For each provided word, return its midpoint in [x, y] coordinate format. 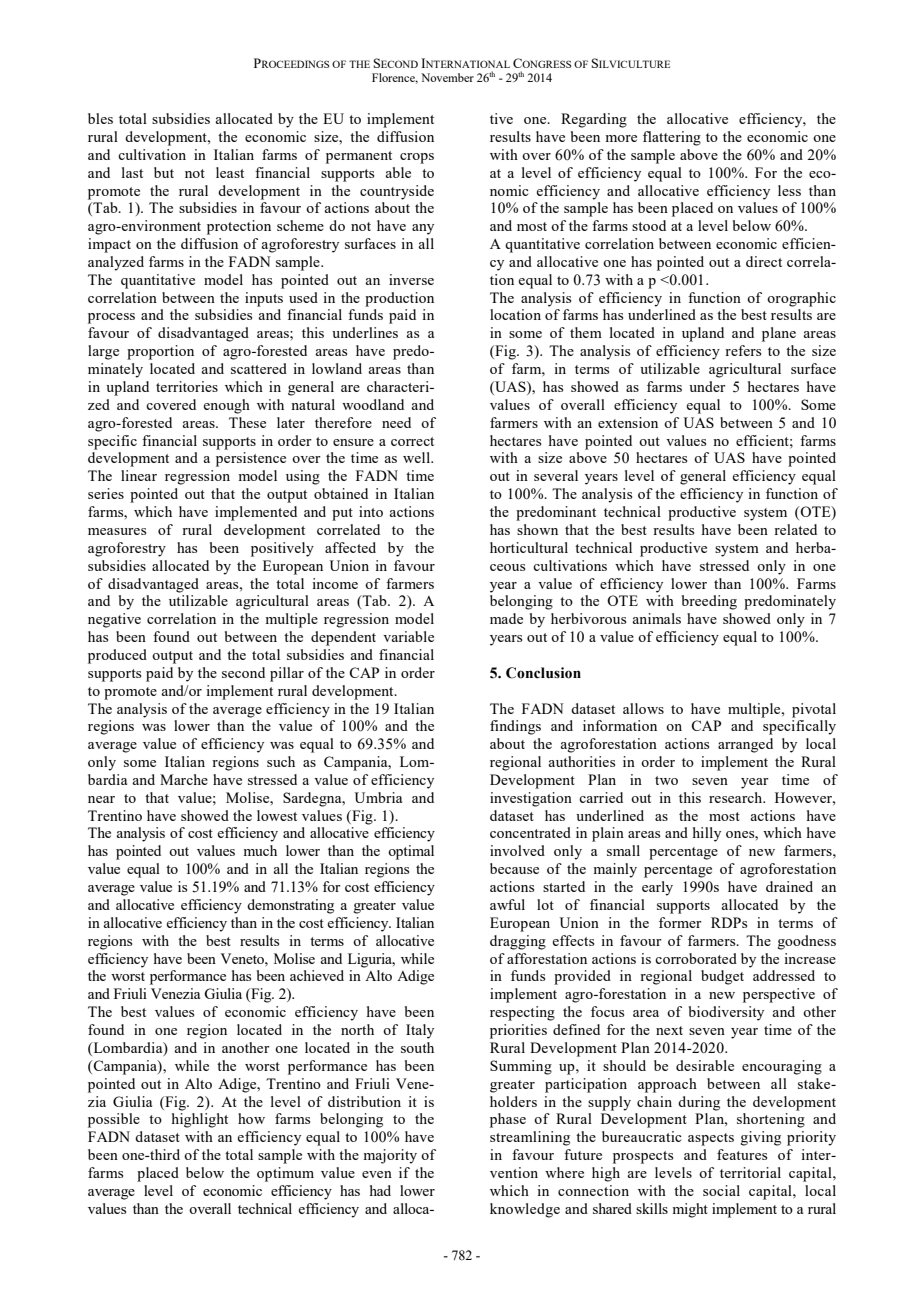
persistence [251, 459]
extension [628, 422]
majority [390, 1156]
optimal [411, 852]
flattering [672, 138]
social [721, 1190]
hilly [707, 834]
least [230, 172]
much [260, 850]
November [447, 77]
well [417, 457]
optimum [285, 1174]
